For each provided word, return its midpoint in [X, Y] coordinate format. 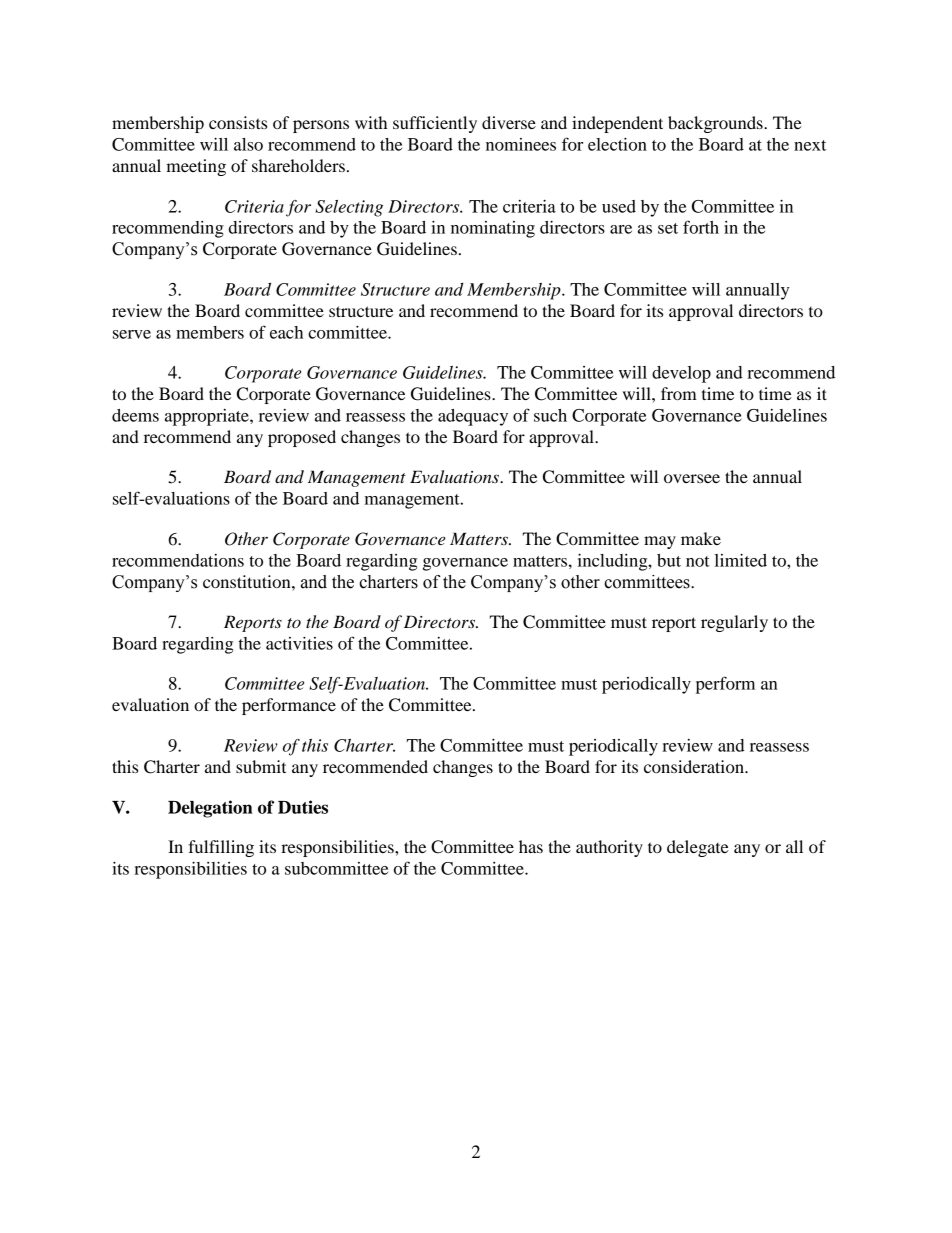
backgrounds [716, 124]
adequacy [473, 417]
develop [681, 374]
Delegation [210, 809]
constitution [248, 581]
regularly [734, 623]
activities [299, 643]
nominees [521, 144]
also [248, 144]
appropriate [208, 417]
